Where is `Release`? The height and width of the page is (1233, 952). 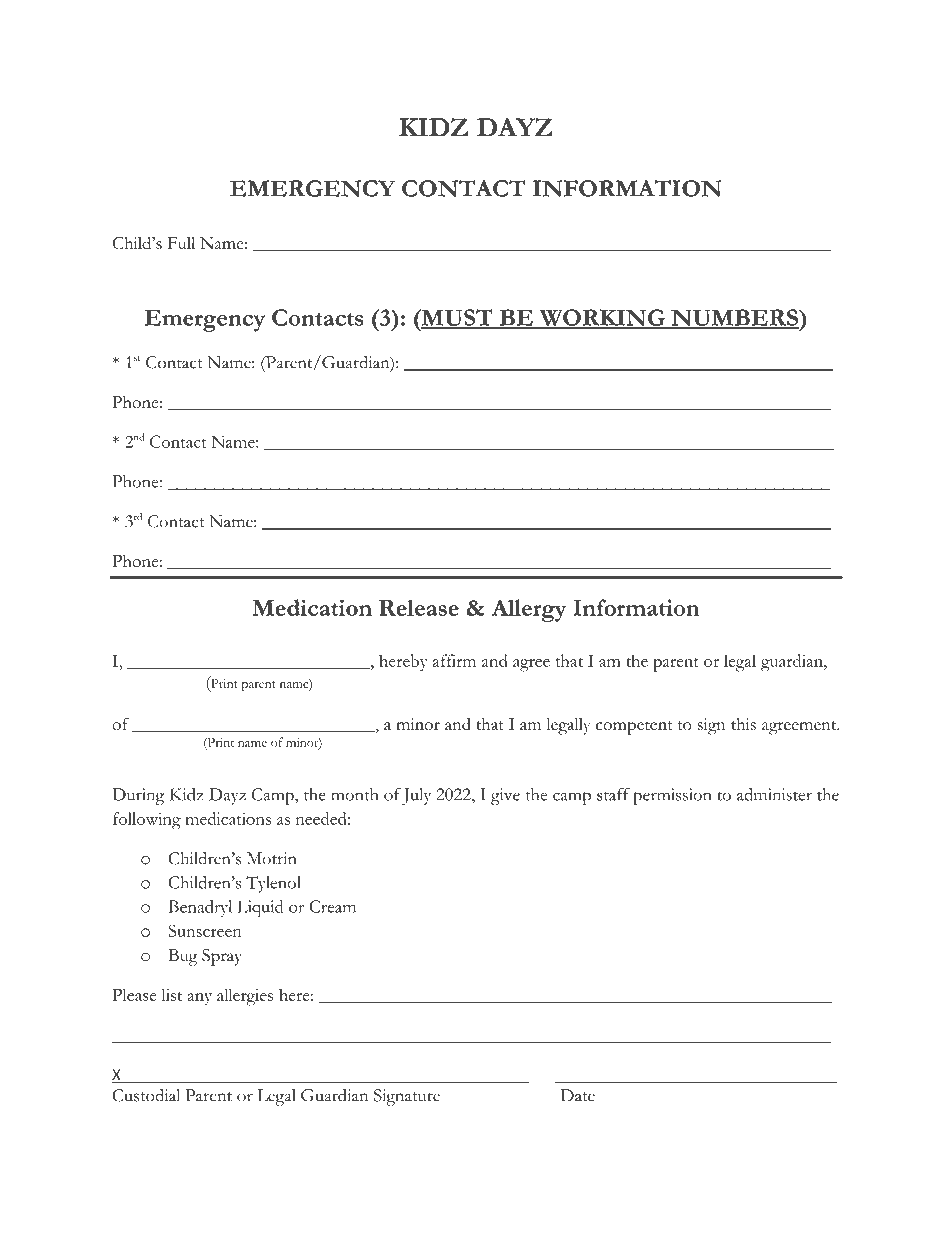
Release is located at coordinates (419, 607).
